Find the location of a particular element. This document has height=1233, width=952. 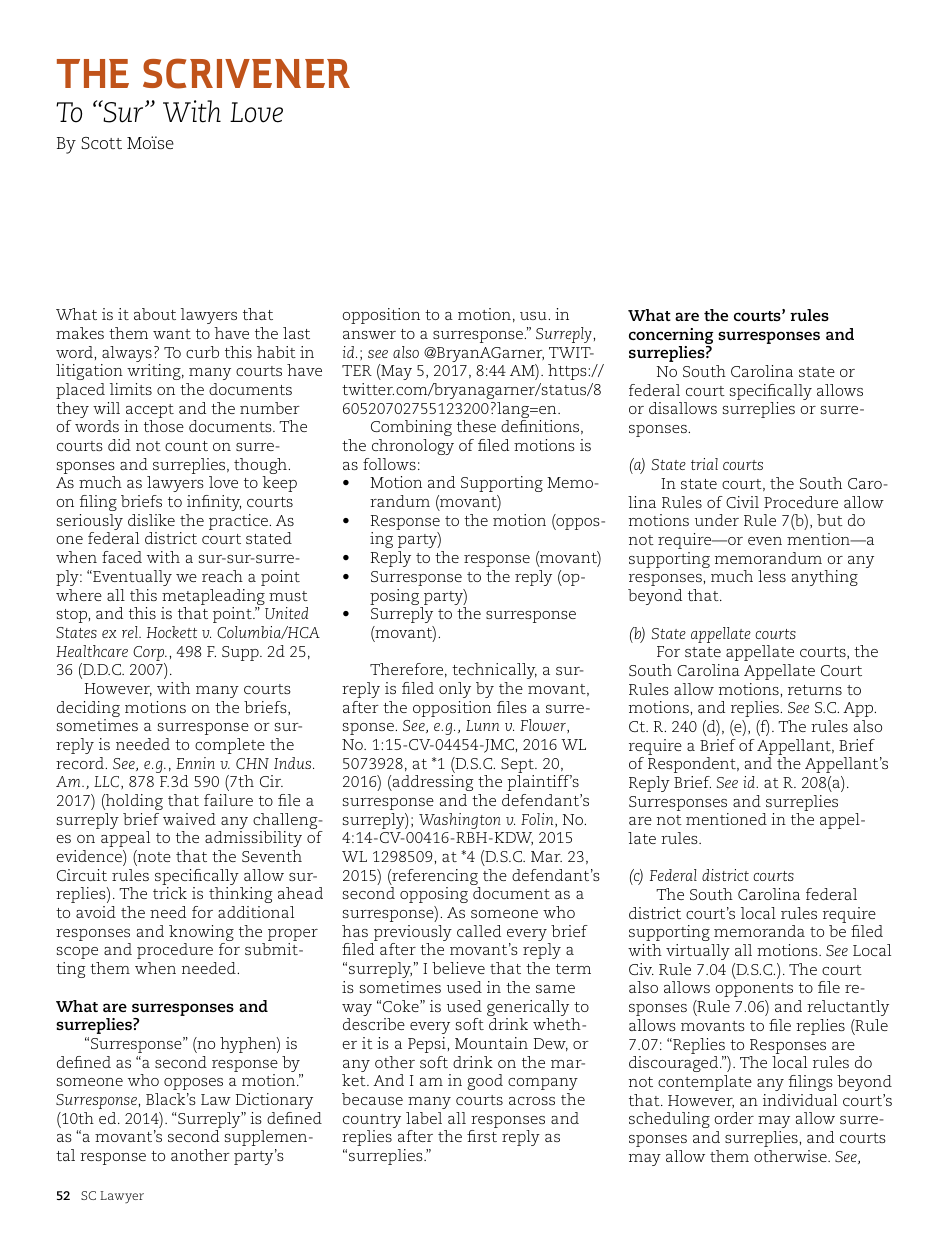

Sept is located at coordinates (518, 767).
